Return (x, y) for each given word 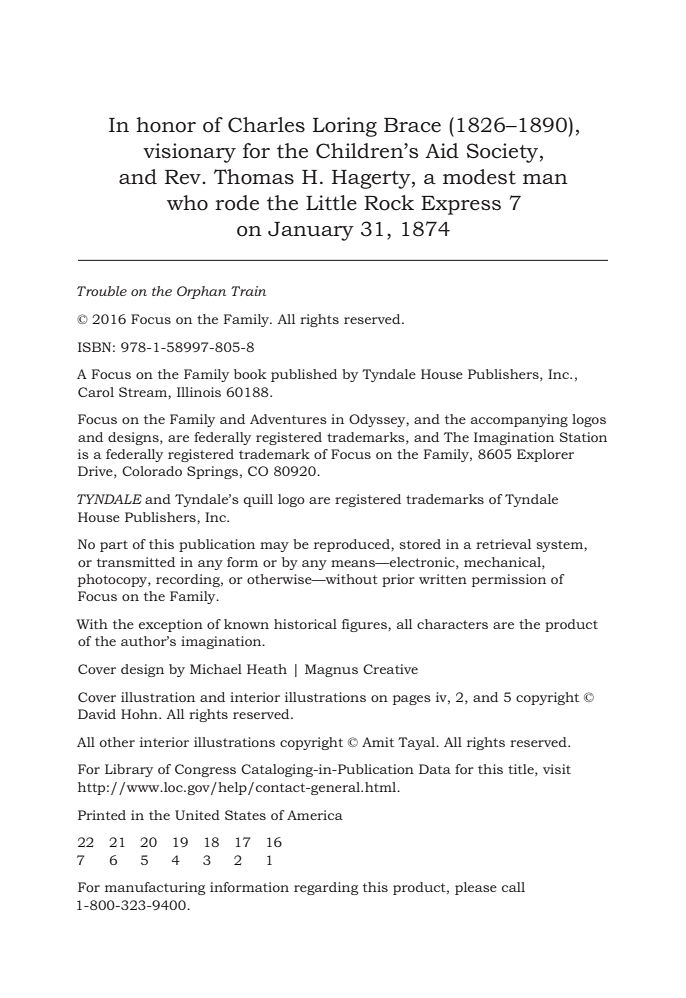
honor (166, 125)
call (513, 887)
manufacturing (155, 888)
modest (479, 177)
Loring (345, 127)
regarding (326, 888)
